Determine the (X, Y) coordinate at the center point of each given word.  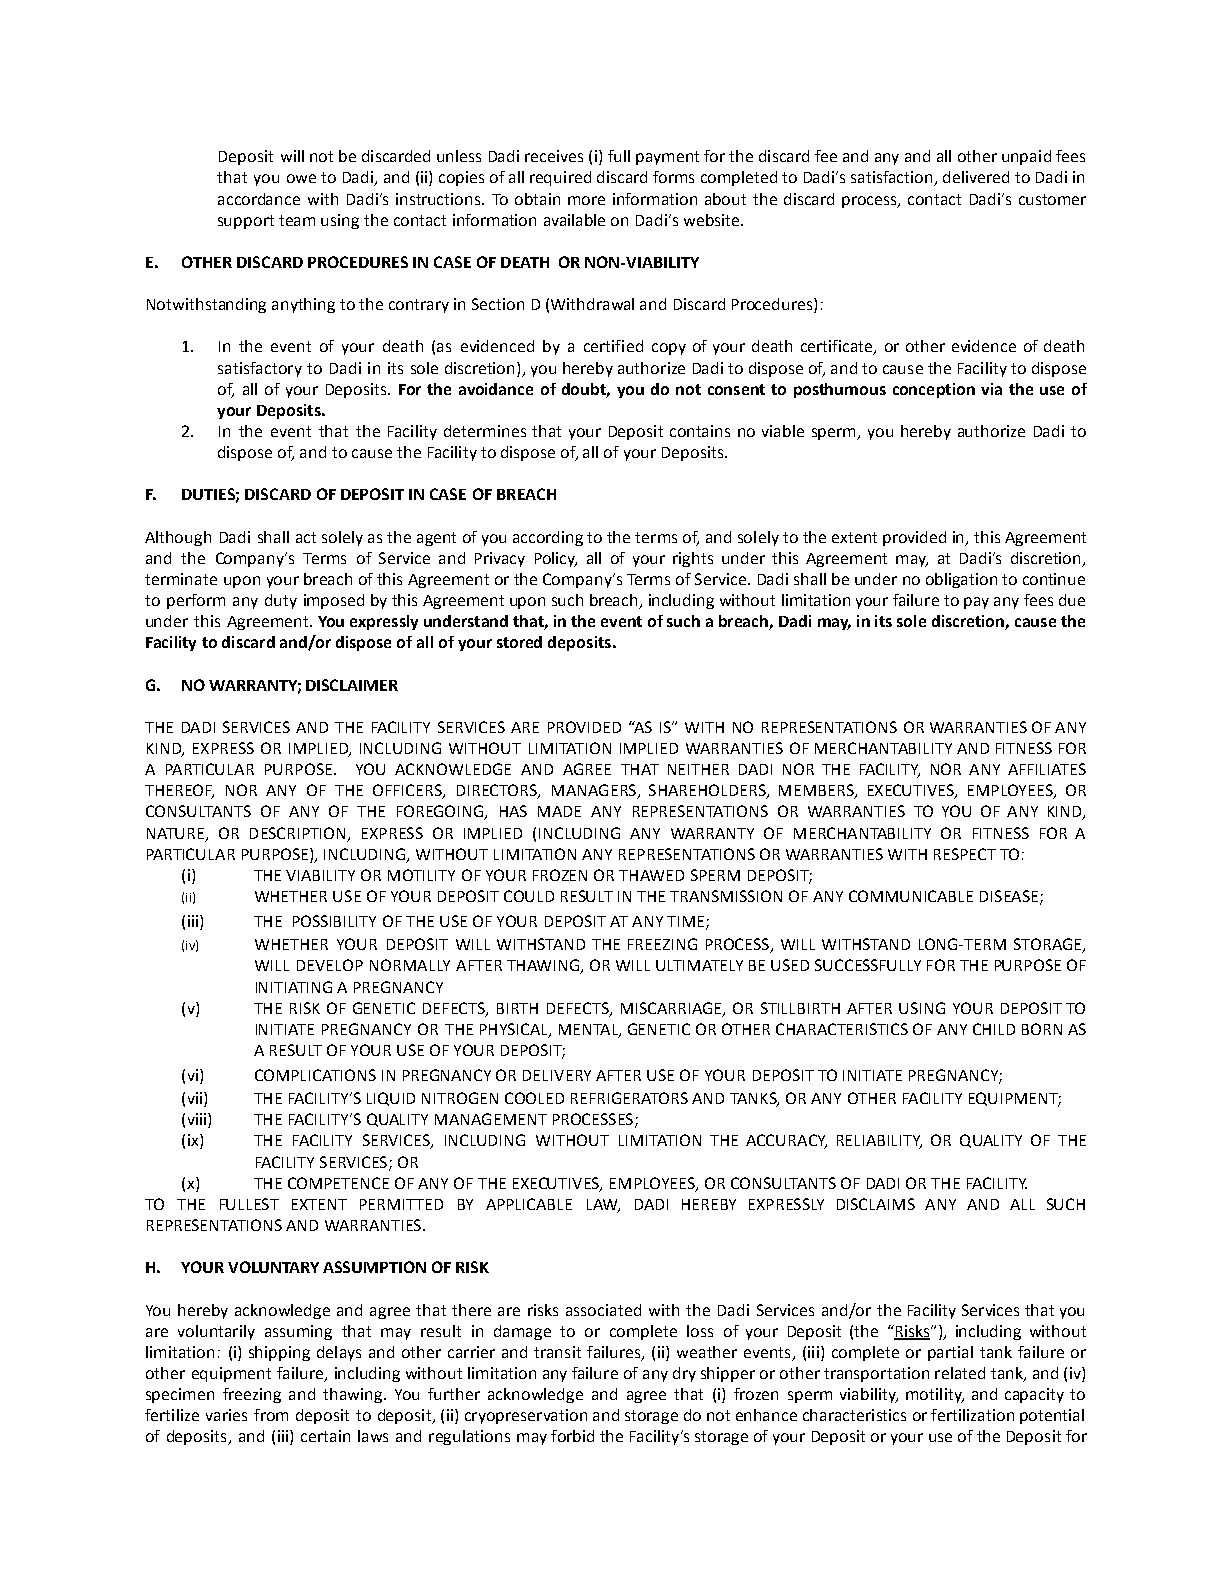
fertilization (972, 1415)
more (586, 200)
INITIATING (294, 987)
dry (684, 1374)
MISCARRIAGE (672, 1009)
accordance (259, 199)
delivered (976, 177)
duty (281, 601)
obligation (961, 580)
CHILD (994, 1029)
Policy (556, 559)
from (271, 1415)
